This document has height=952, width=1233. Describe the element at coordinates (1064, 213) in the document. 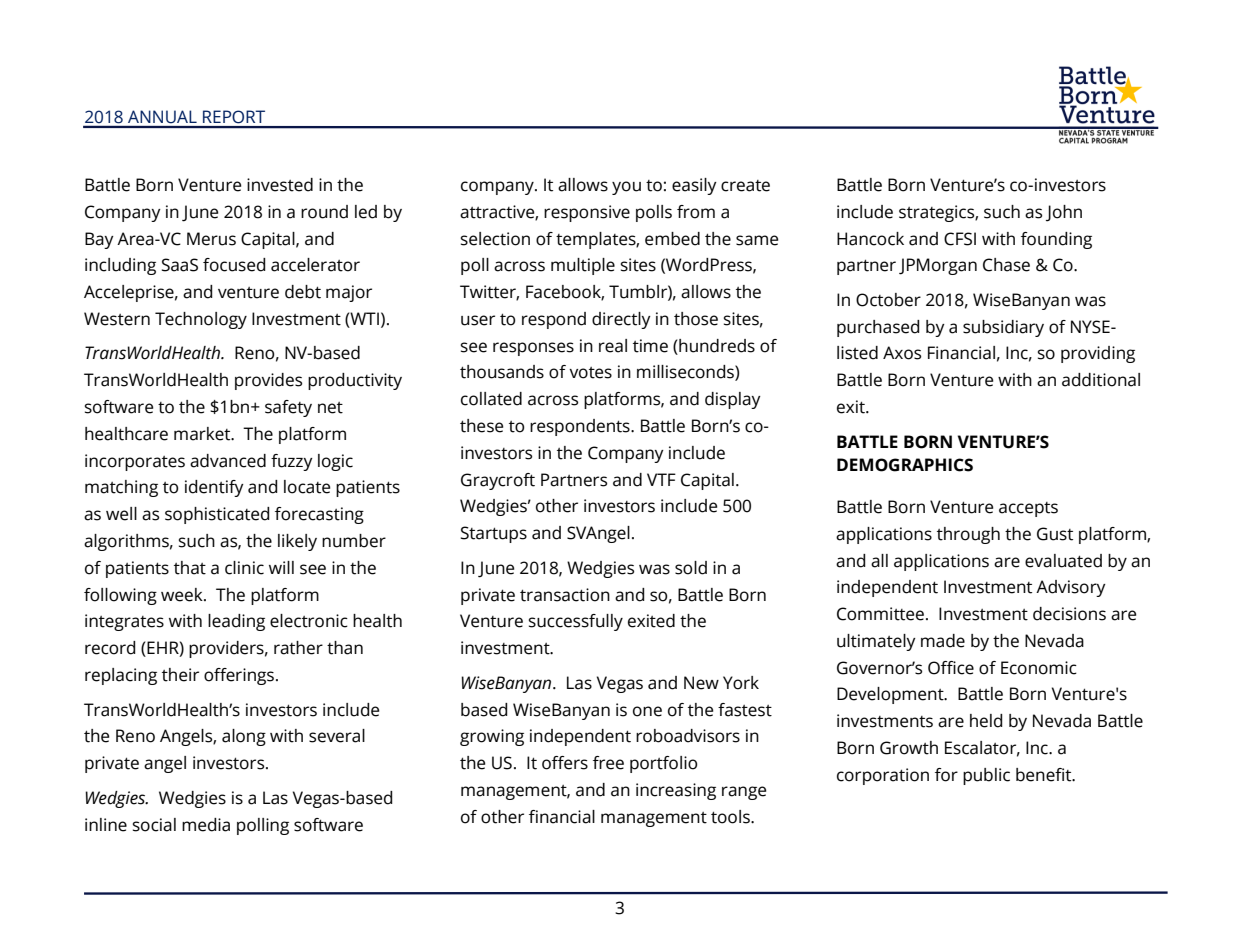

I see `John` at that location.
